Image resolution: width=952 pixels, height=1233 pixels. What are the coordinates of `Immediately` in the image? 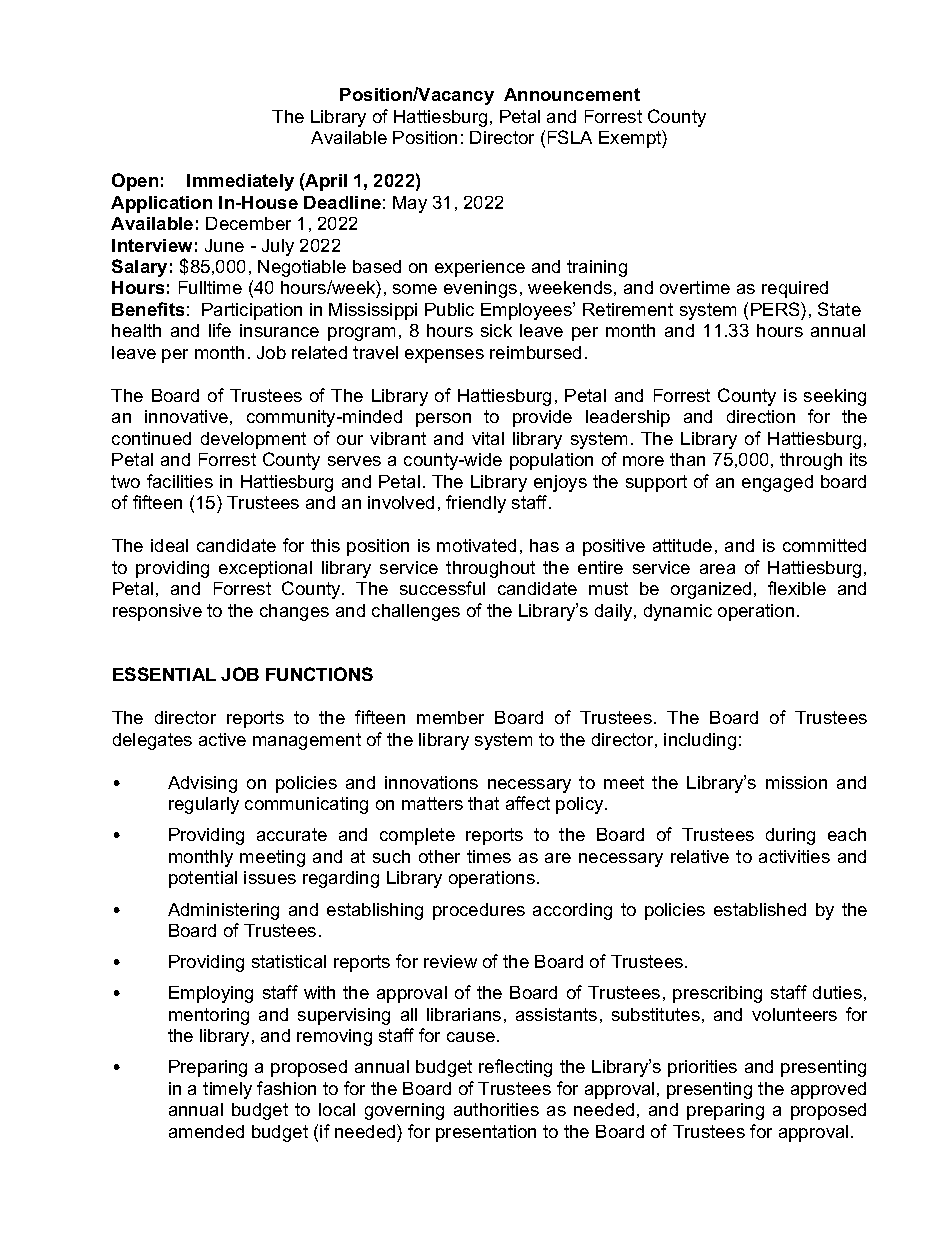 It's located at (240, 182).
